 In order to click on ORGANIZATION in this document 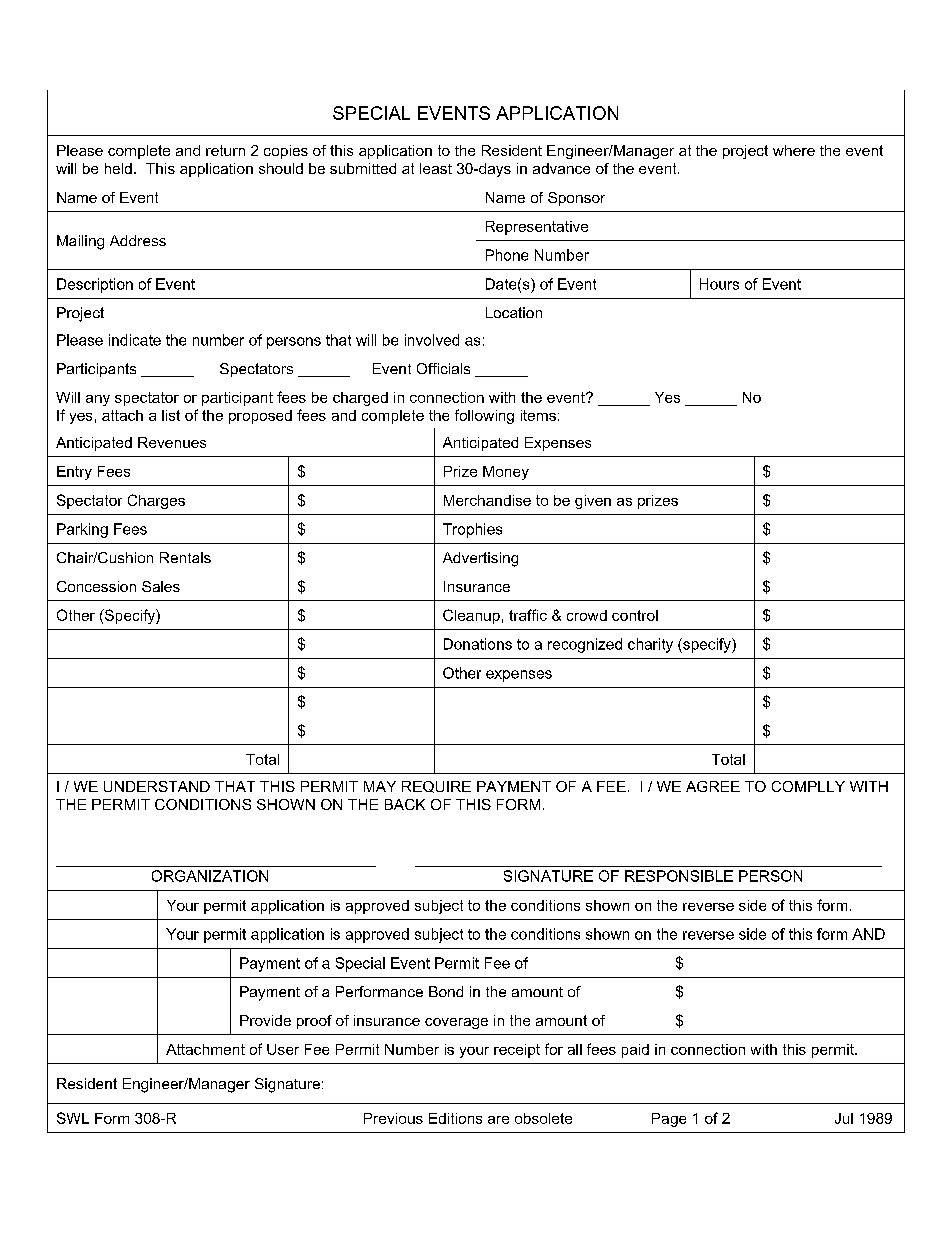, I will do `click(210, 876)`.
